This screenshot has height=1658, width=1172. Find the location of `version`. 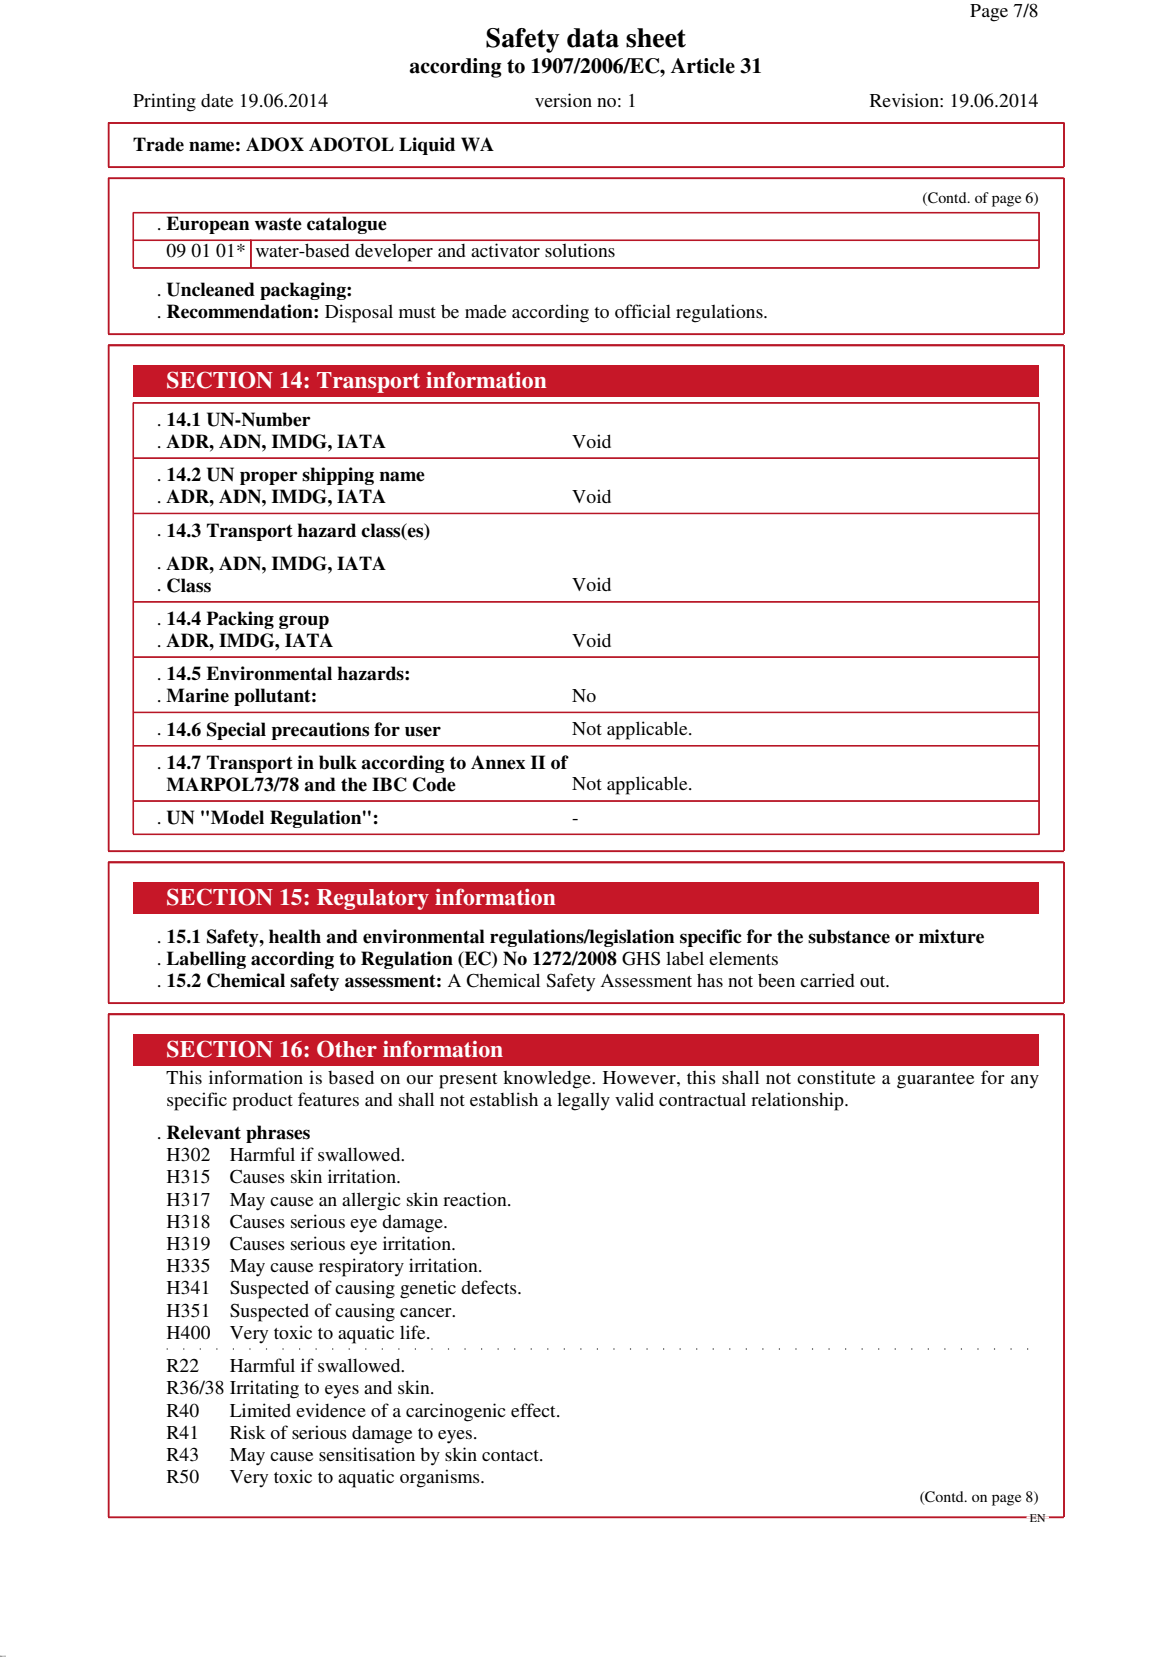

version is located at coordinates (563, 100).
